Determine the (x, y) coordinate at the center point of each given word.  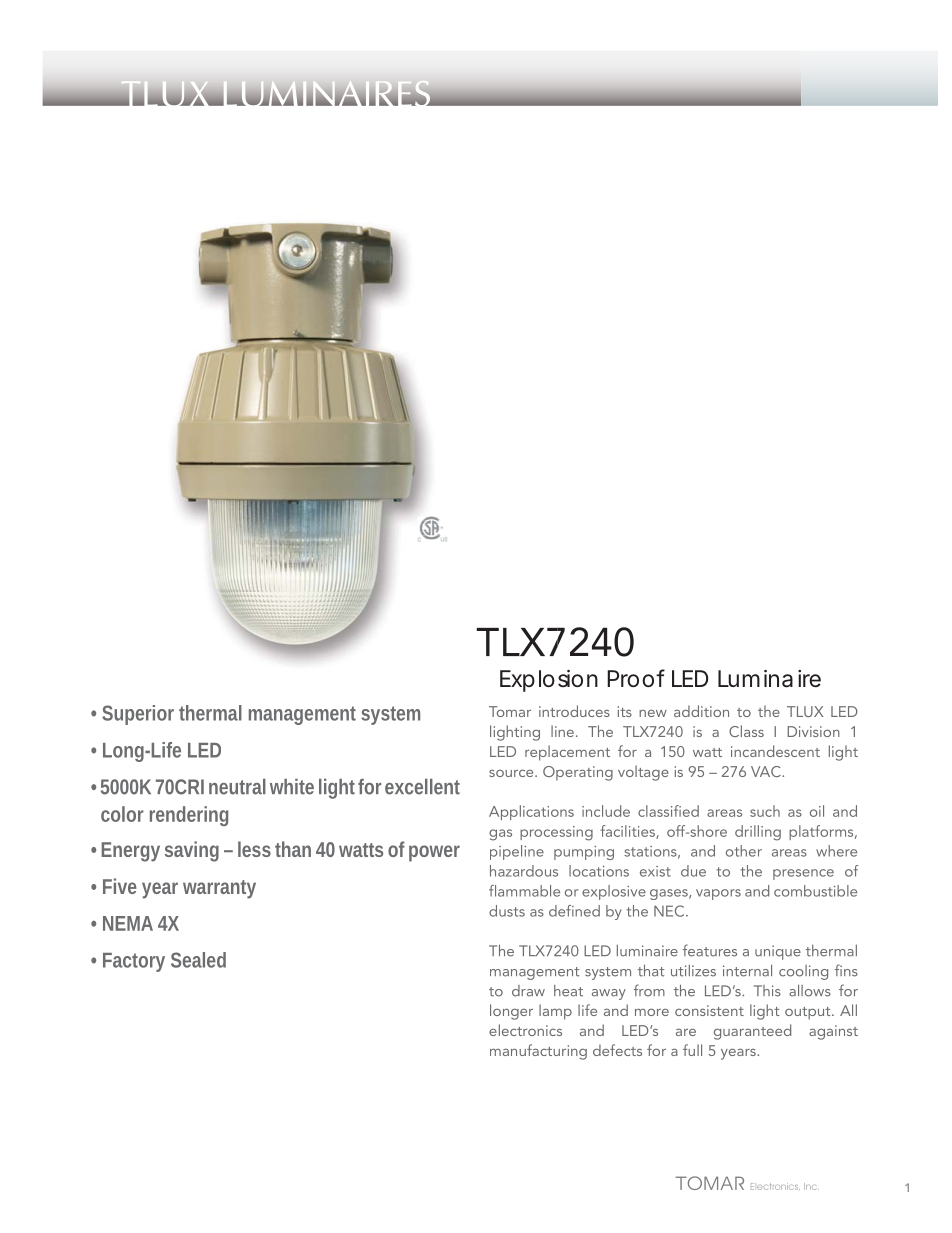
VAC (767, 771)
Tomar (510, 711)
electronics (525, 1030)
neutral (237, 787)
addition (701, 711)
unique (778, 952)
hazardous (524, 871)
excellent (422, 787)
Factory (134, 962)
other (744, 851)
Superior (138, 715)
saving (192, 851)
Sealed (198, 960)
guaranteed (752, 1032)
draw (528, 991)
